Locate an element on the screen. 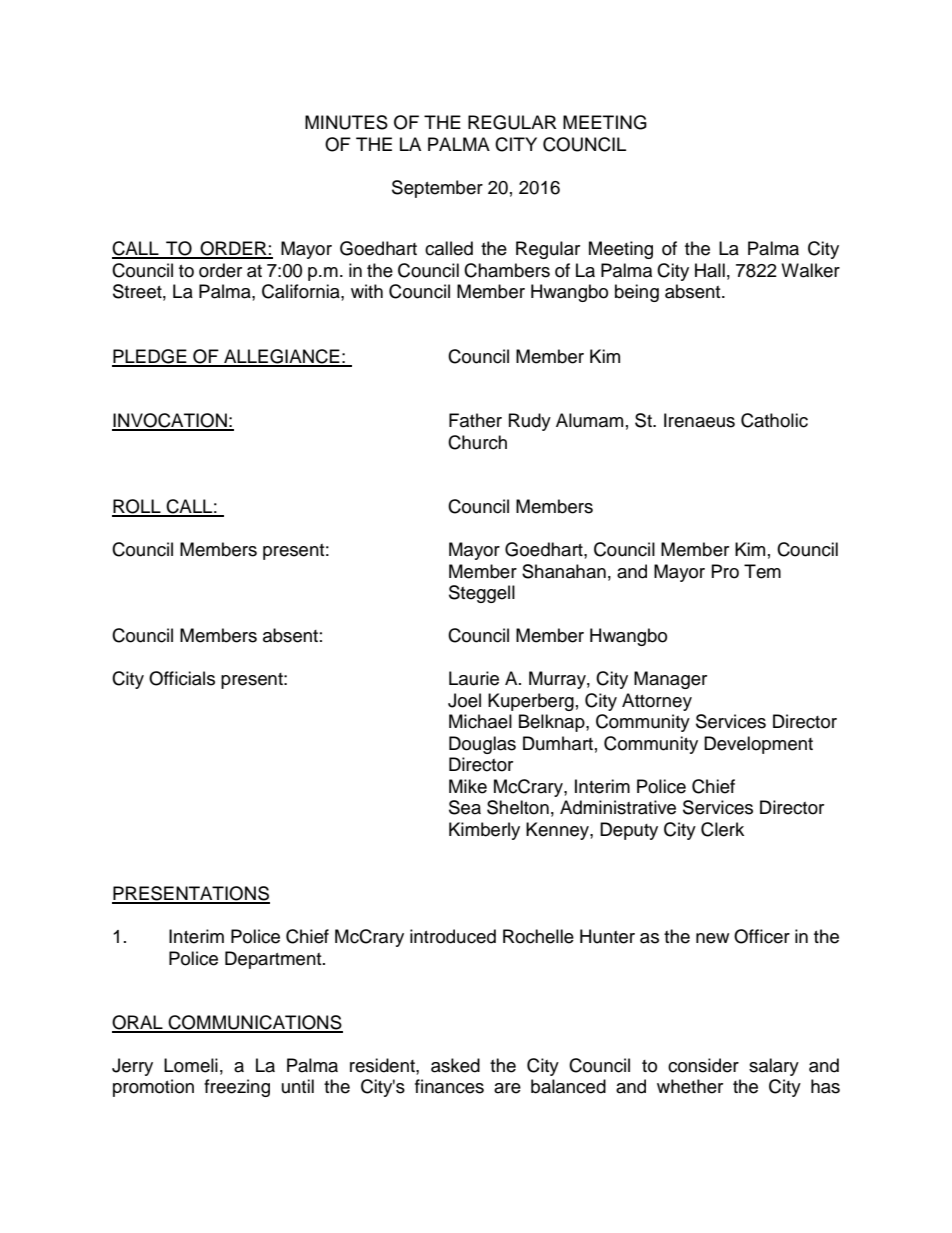 The height and width of the screenshot is (1233, 952). asked is located at coordinates (455, 1065).
